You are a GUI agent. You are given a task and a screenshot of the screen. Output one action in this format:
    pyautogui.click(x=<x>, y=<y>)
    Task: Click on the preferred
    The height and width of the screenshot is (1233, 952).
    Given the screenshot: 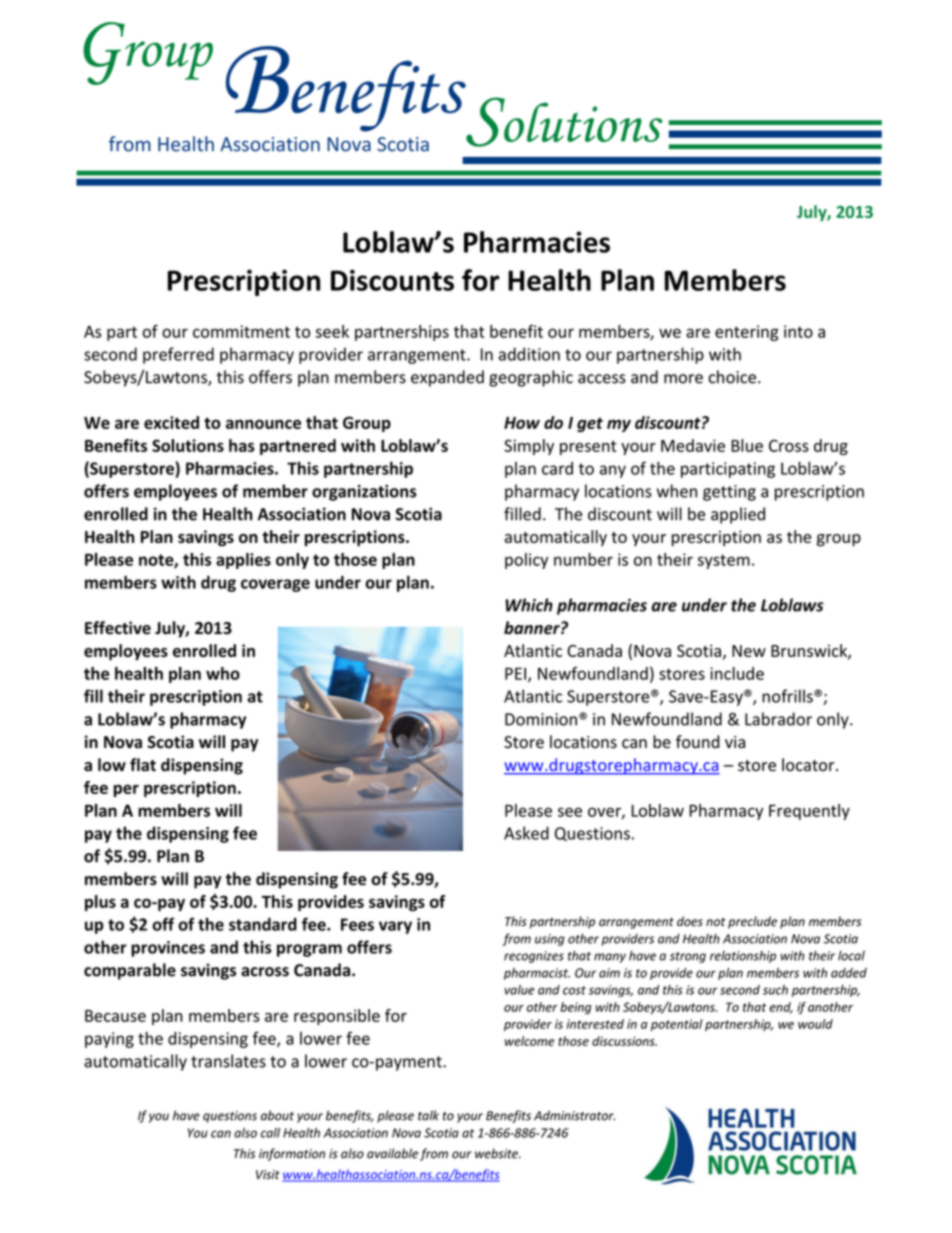 What is the action you would take?
    pyautogui.click(x=178, y=355)
